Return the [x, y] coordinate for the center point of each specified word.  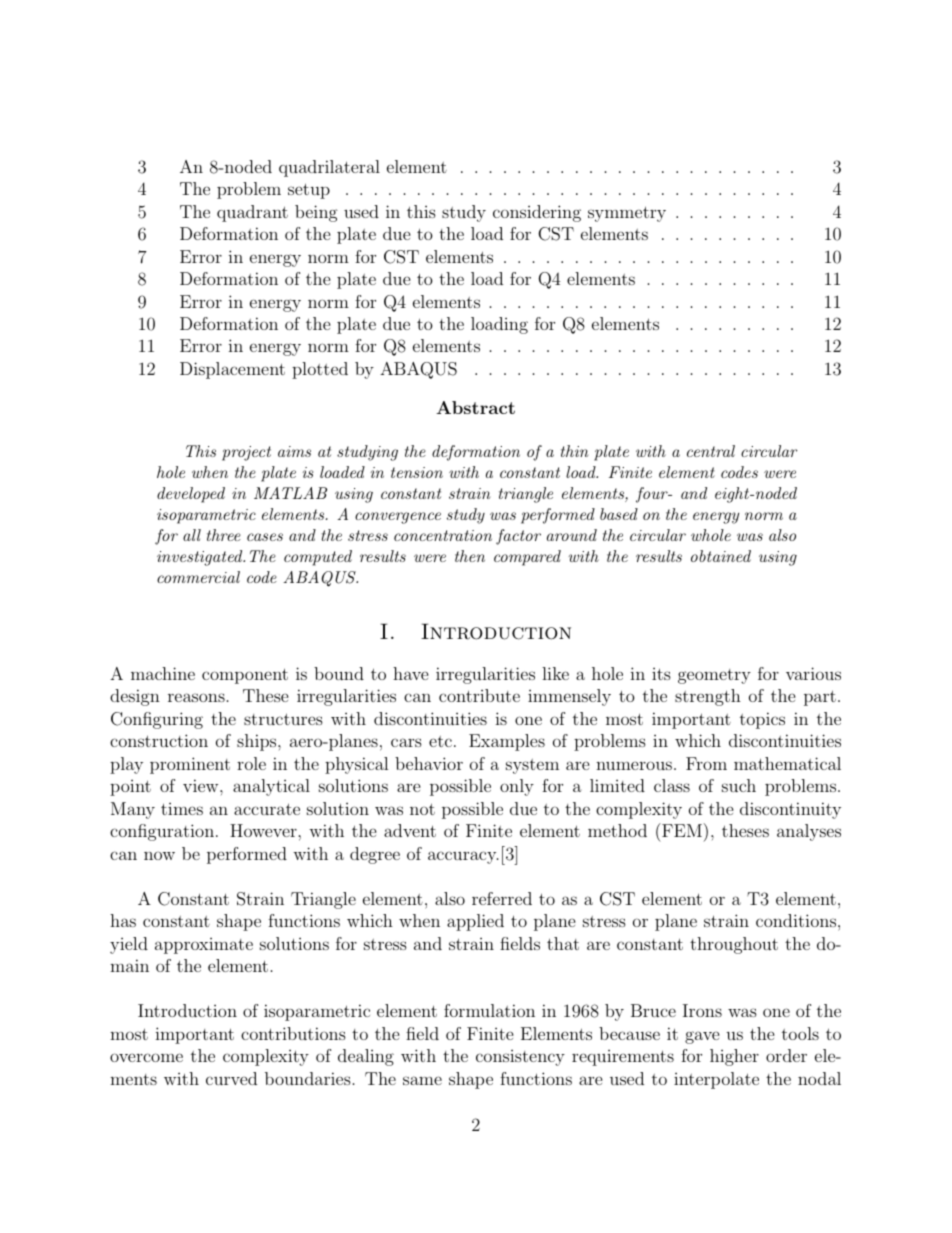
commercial [198, 577]
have [411, 673]
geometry [714, 676]
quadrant [252, 213]
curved [231, 1078]
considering [537, 213]
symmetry [627, 214]
